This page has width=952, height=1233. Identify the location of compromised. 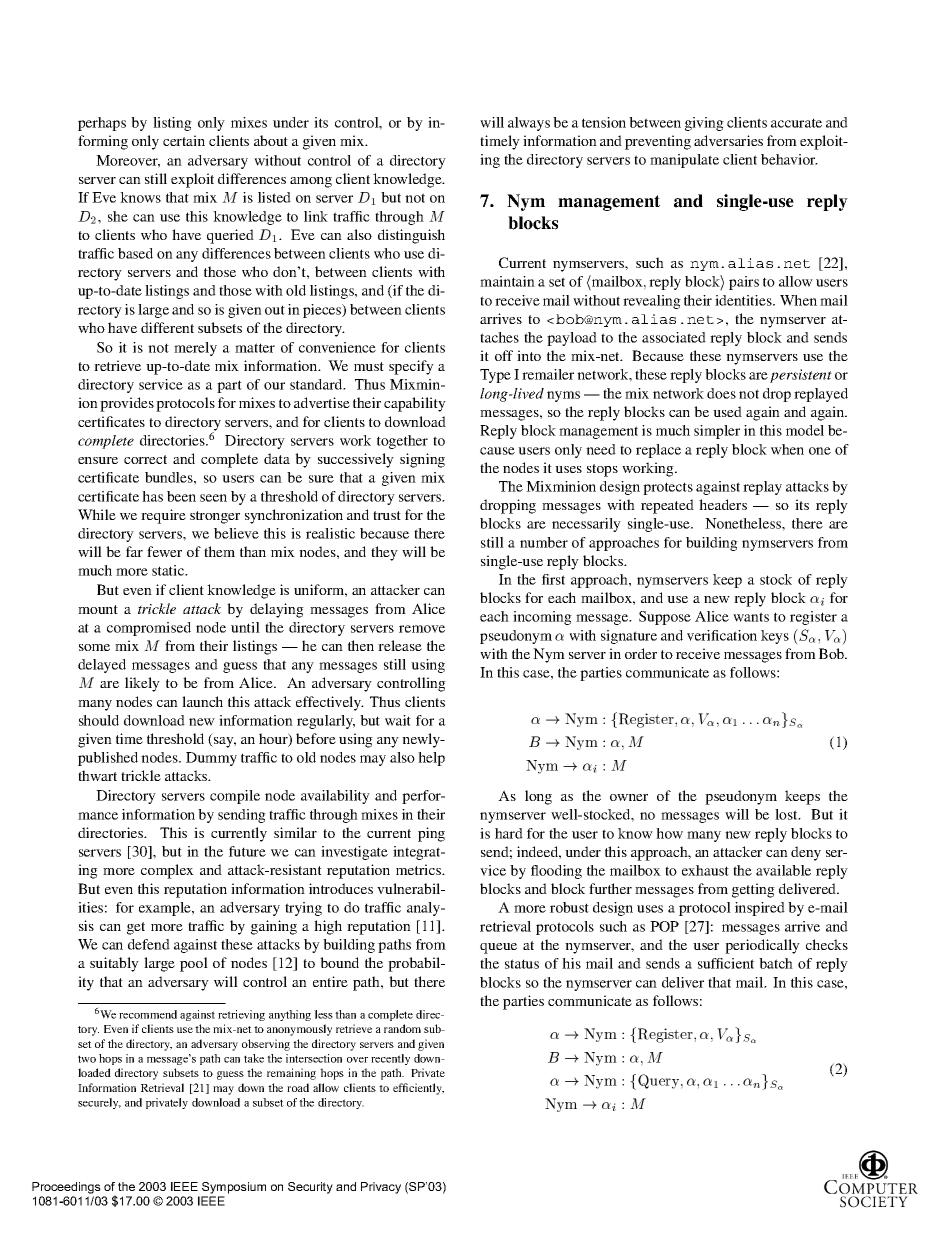
(149, 629).
